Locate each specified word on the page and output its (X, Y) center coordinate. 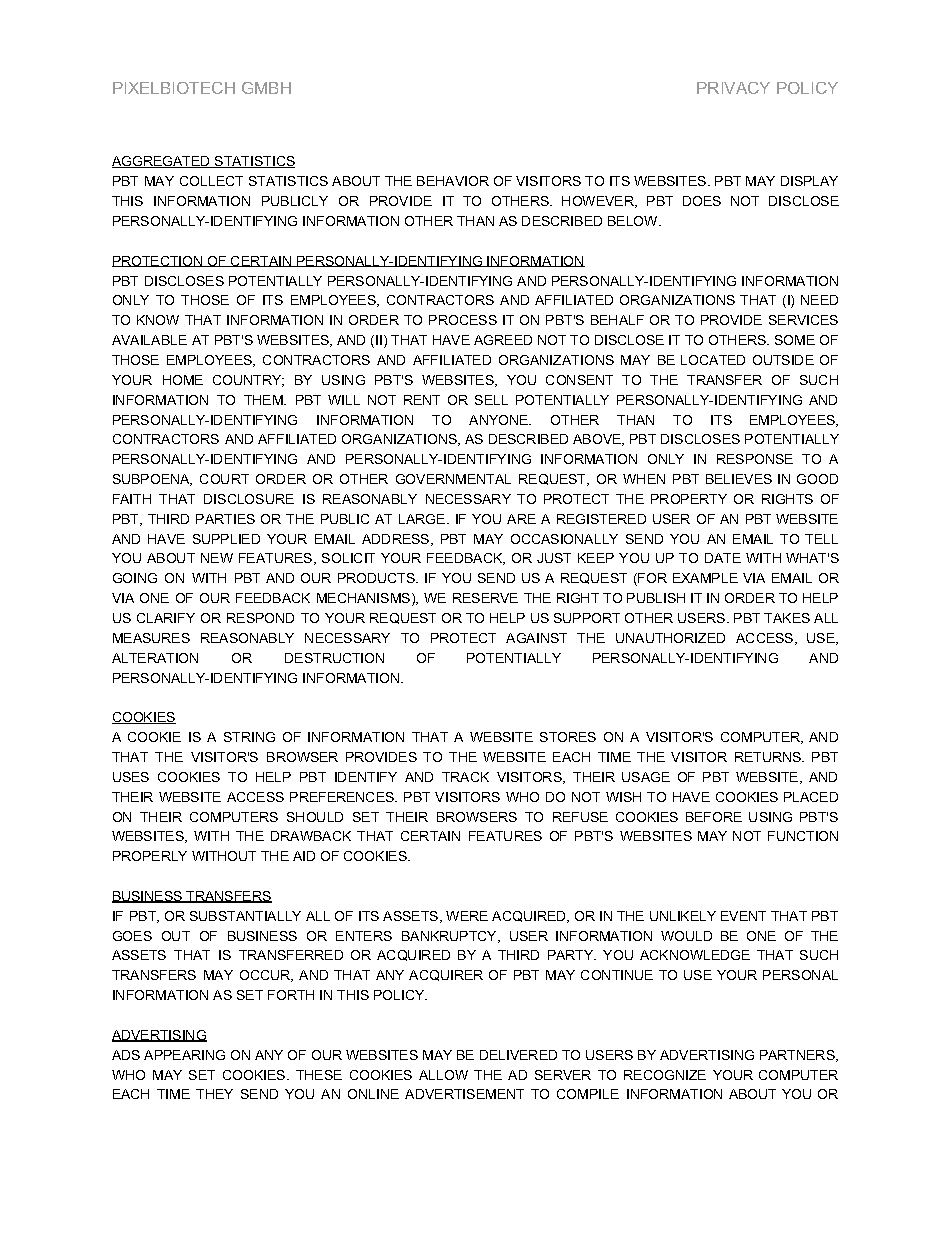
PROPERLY (150, 856)
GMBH (266, 88)
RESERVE (485, 598)
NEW (217, 558)
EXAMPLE (705, 578)
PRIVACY (733, 88)
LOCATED (713, 360)
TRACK (465, 777)
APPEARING (184, 1055)
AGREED (503, 340)
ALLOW (443, 1075)
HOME (183, 380)
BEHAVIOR (453, 181)
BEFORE (714, 817)
